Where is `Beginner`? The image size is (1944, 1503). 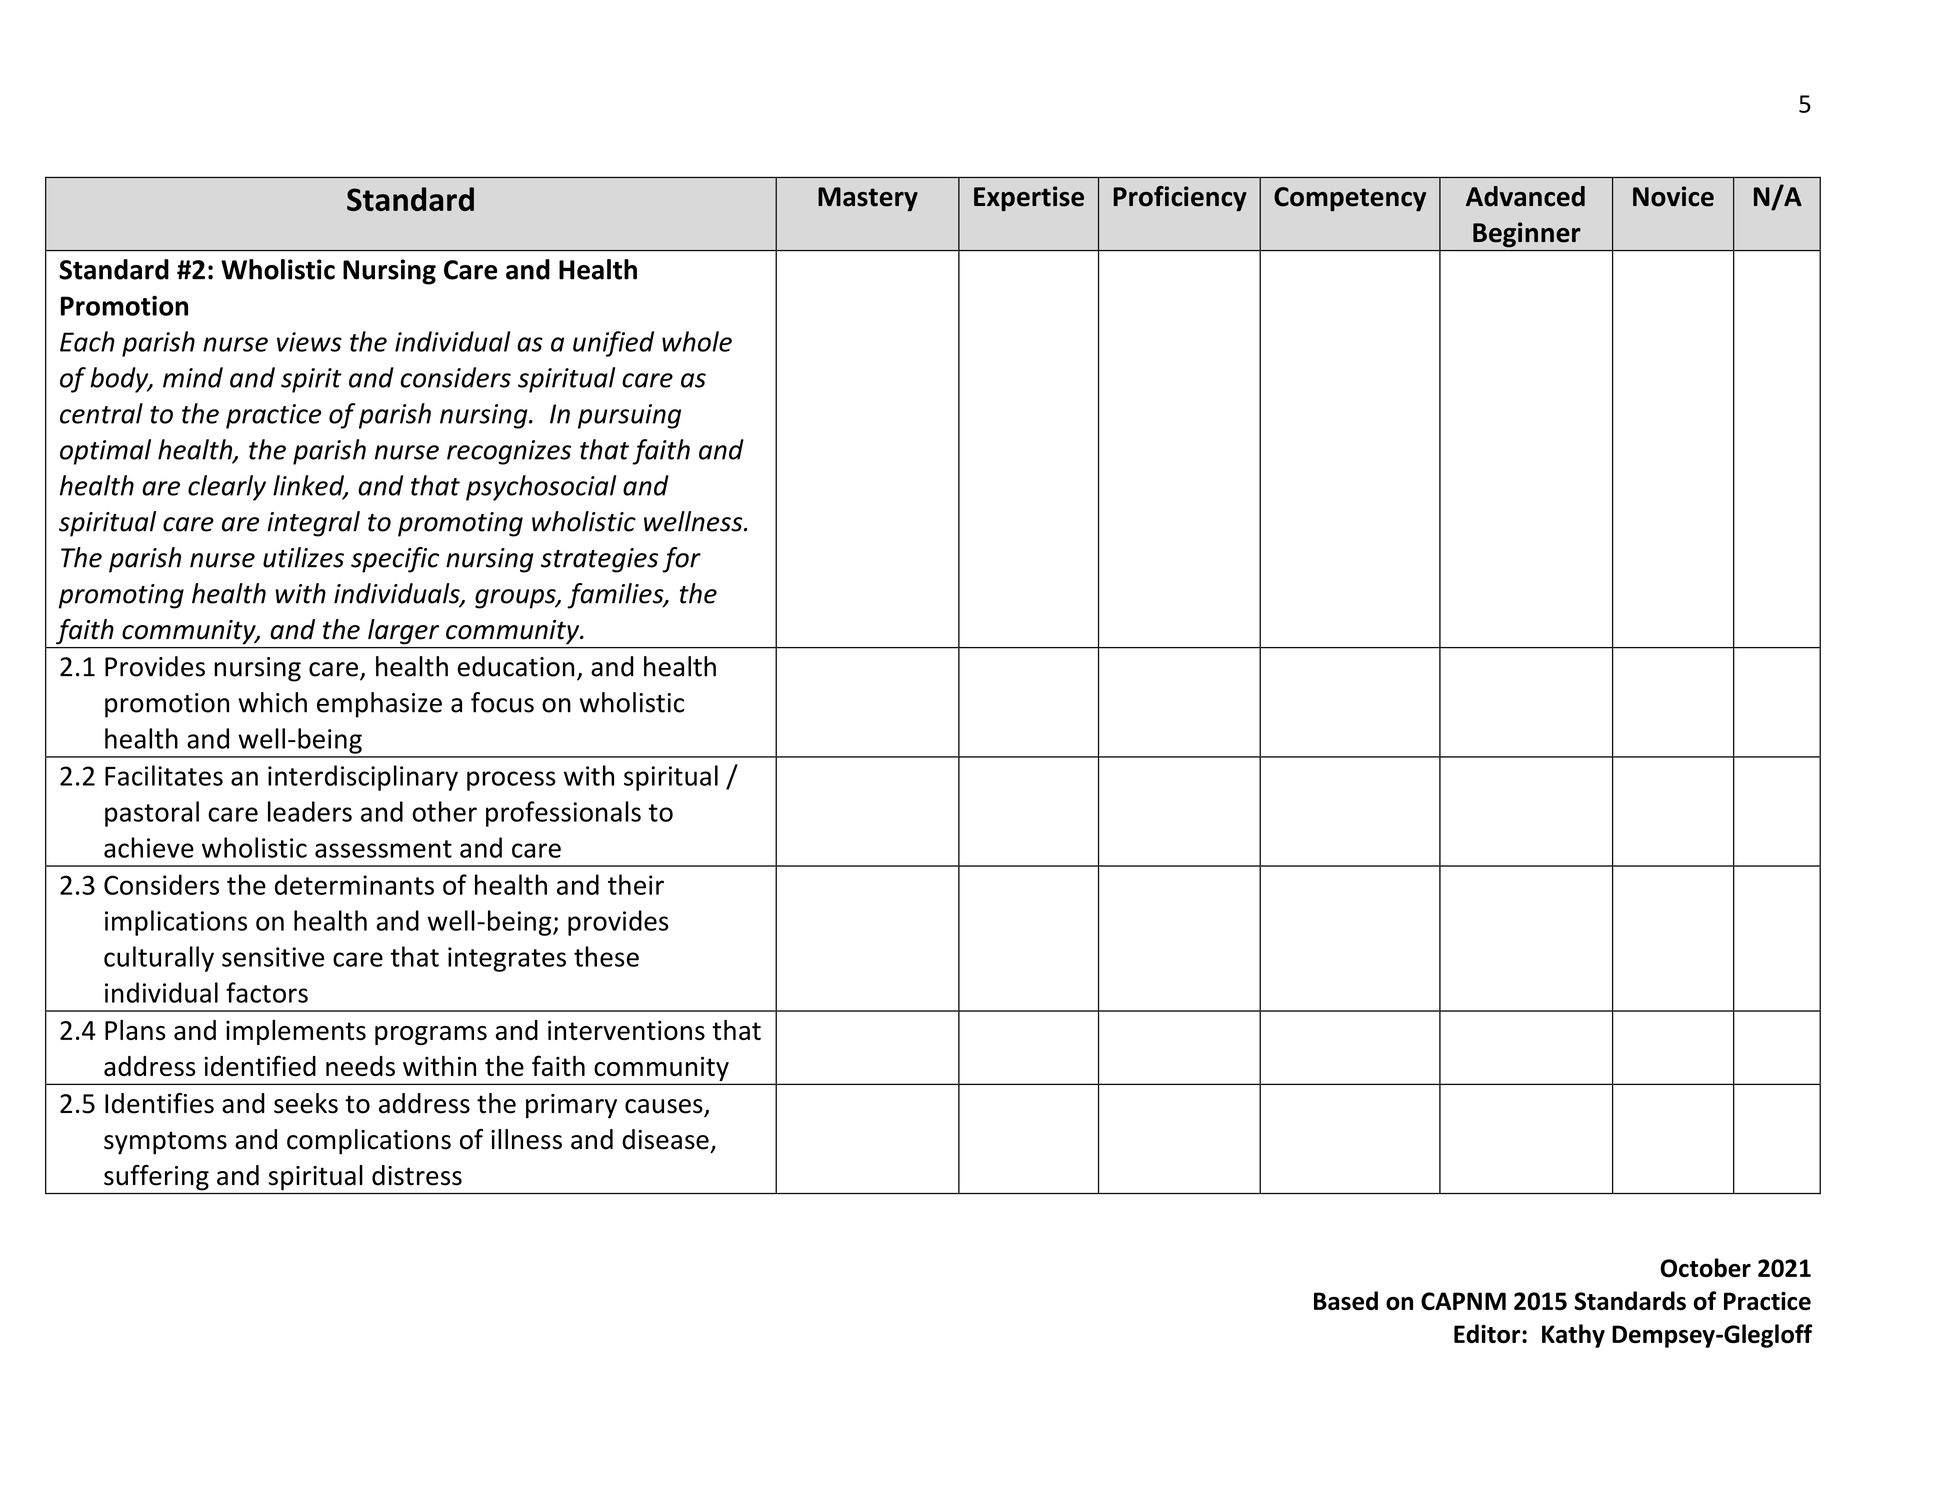 Beginner is located at coordinates (1527, 235).
